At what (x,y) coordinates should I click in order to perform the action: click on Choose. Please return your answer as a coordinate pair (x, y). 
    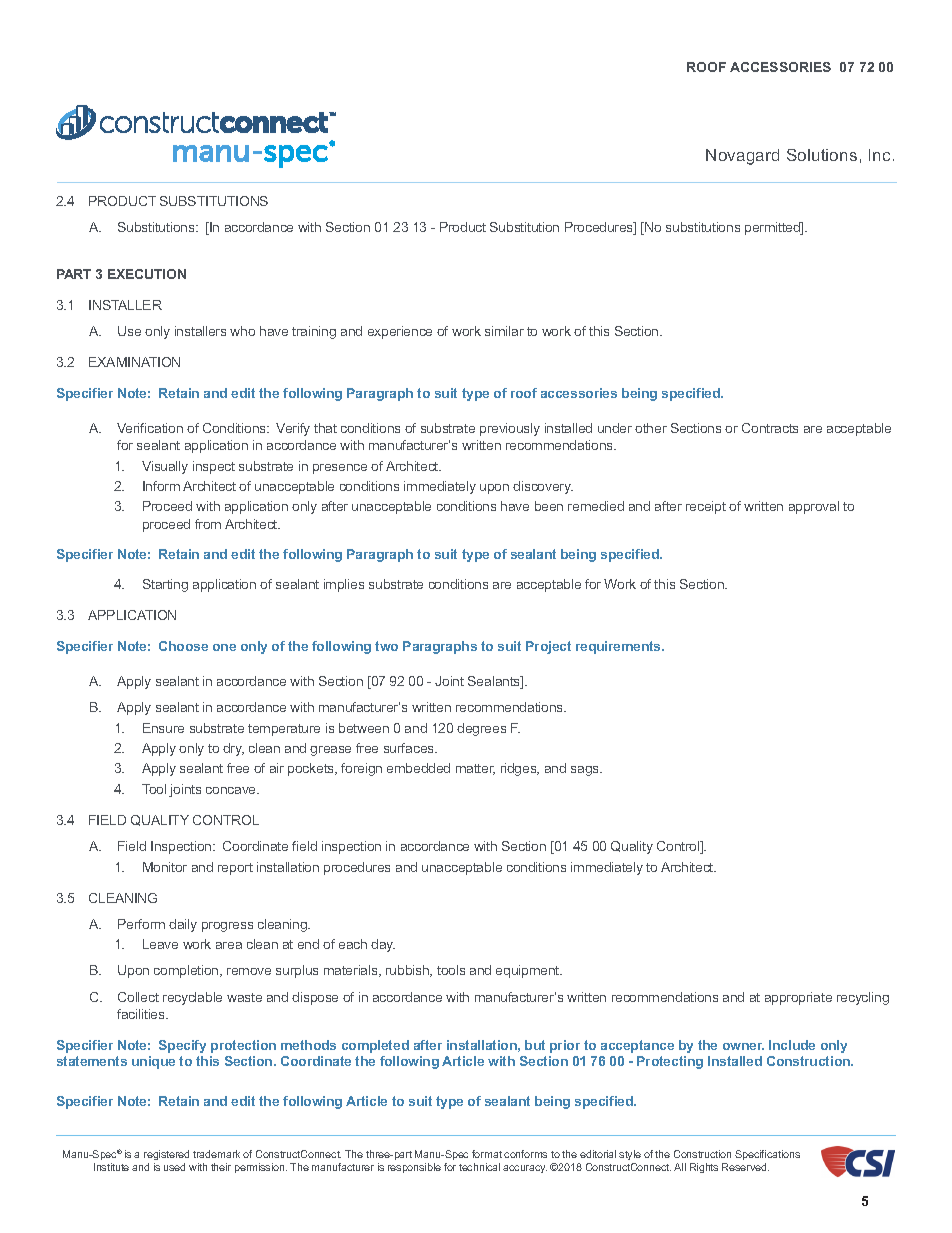
    Looking at the image, I should click on (183, 646).
